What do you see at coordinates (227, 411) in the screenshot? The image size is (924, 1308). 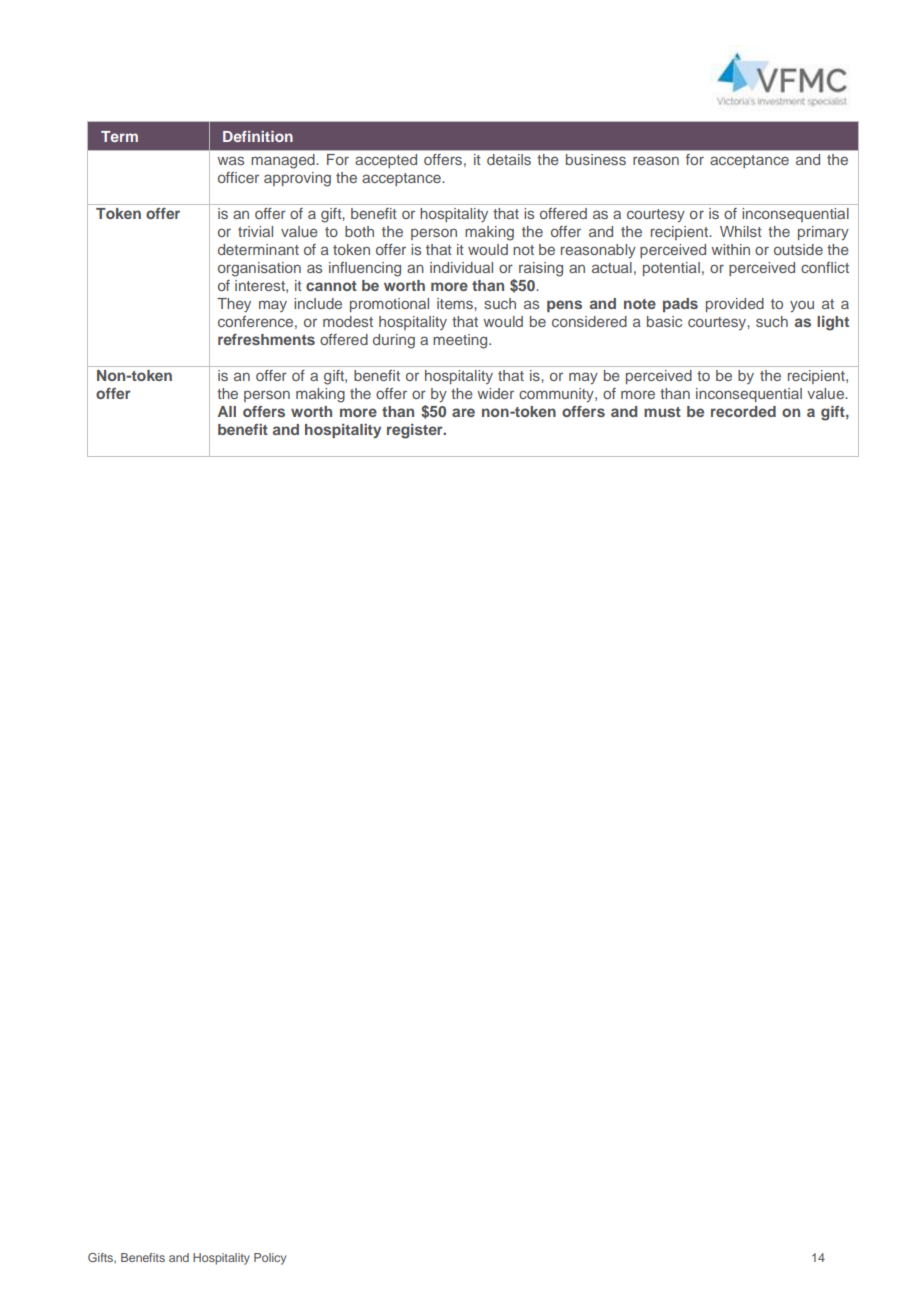 I see `All` at bounding box center [227, 411].
